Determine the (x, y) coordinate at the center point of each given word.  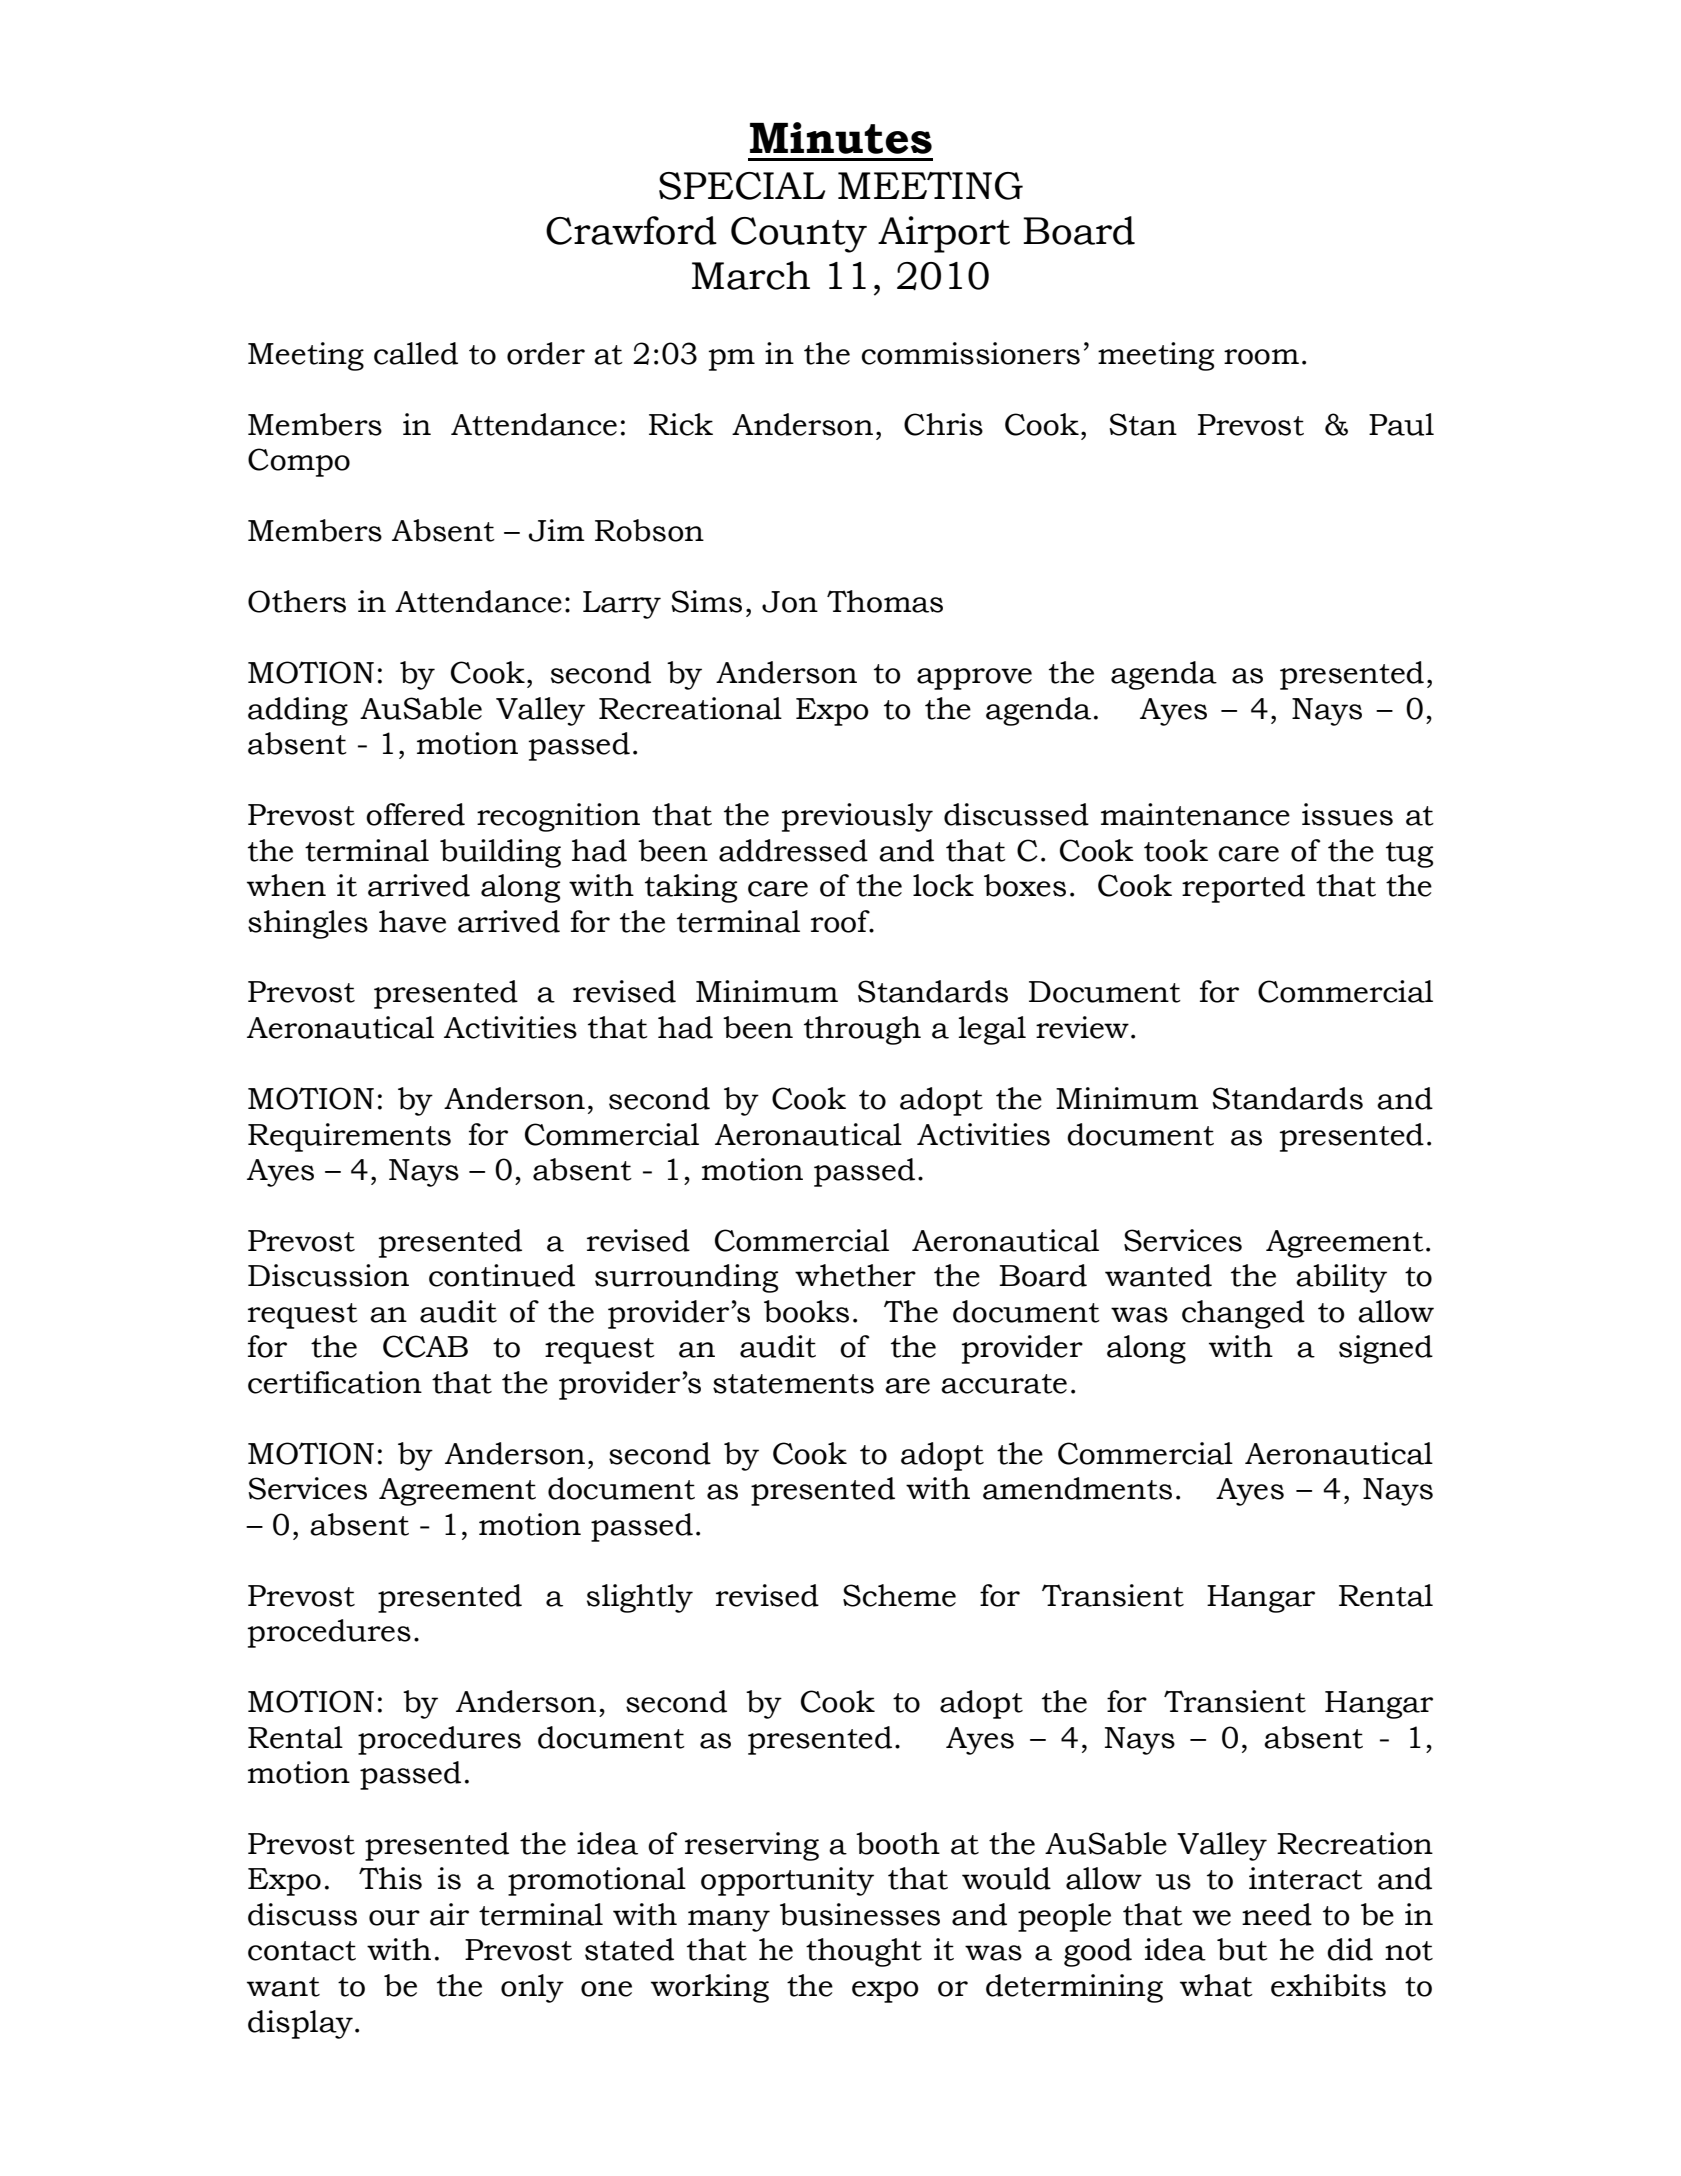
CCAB (425, 1346)
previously (857, 817)
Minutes (841, 138)
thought (864, 1952)
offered (415, 814)
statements (793, 1384)
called (416, 353)
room (1261, 357)
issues (1347, 814)
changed (1243, 1314)
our (394, 1918)
